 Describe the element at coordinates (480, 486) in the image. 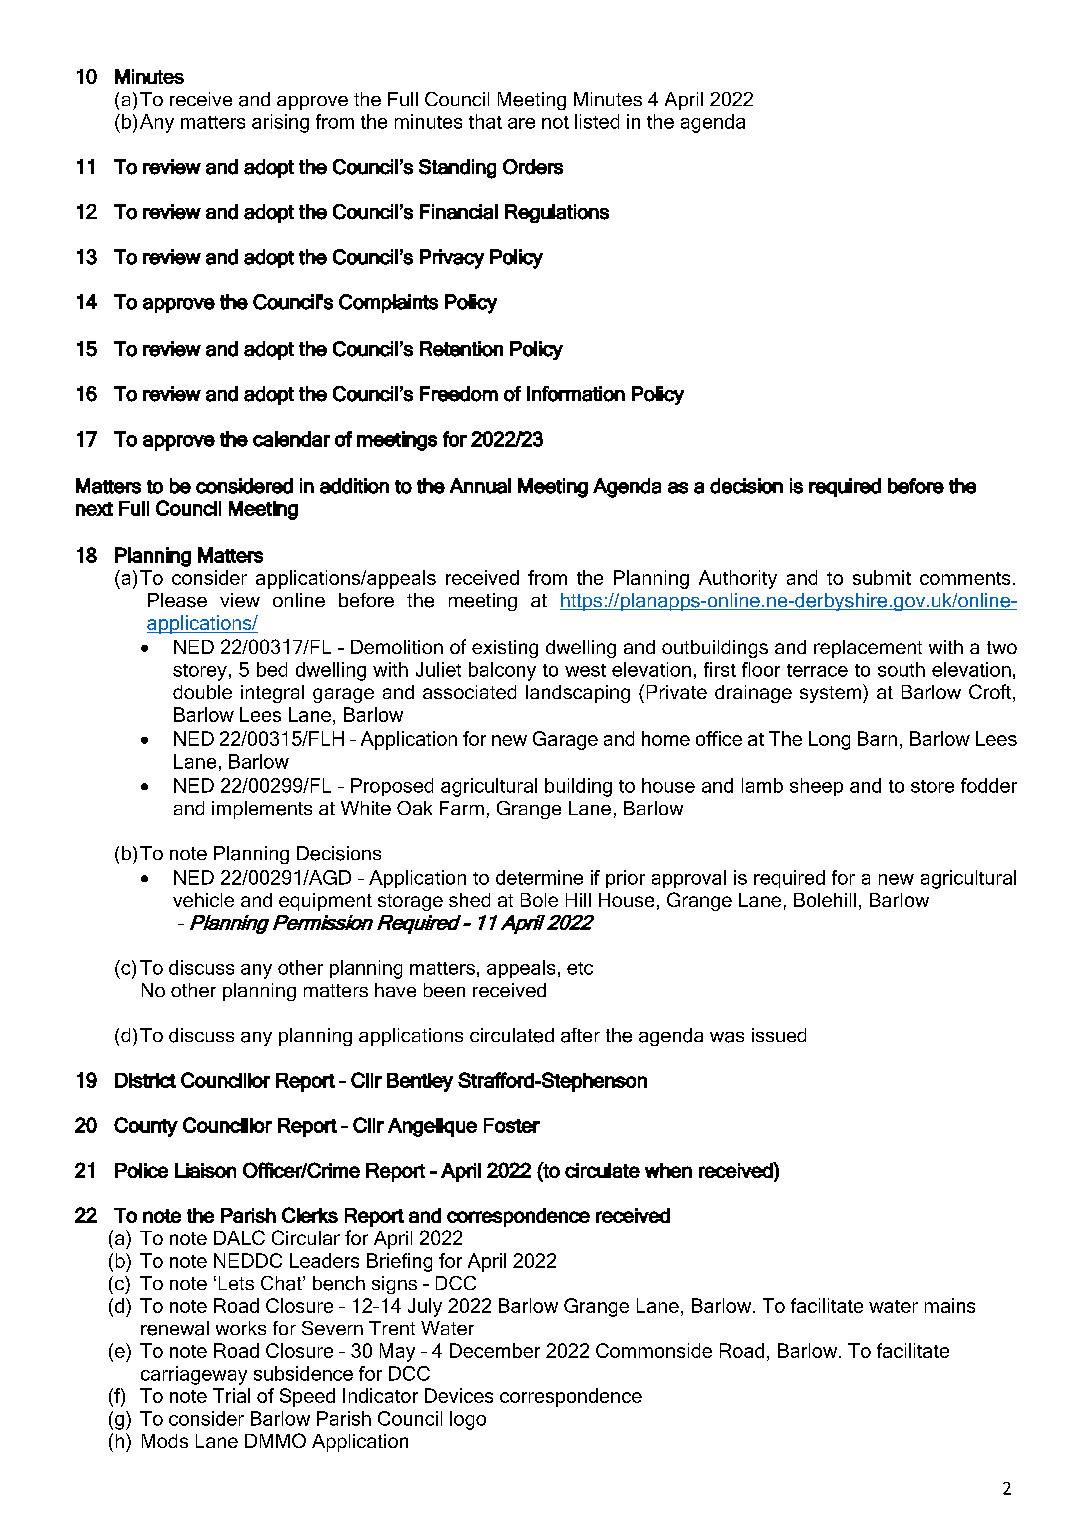

I see `Annual` at that location.
